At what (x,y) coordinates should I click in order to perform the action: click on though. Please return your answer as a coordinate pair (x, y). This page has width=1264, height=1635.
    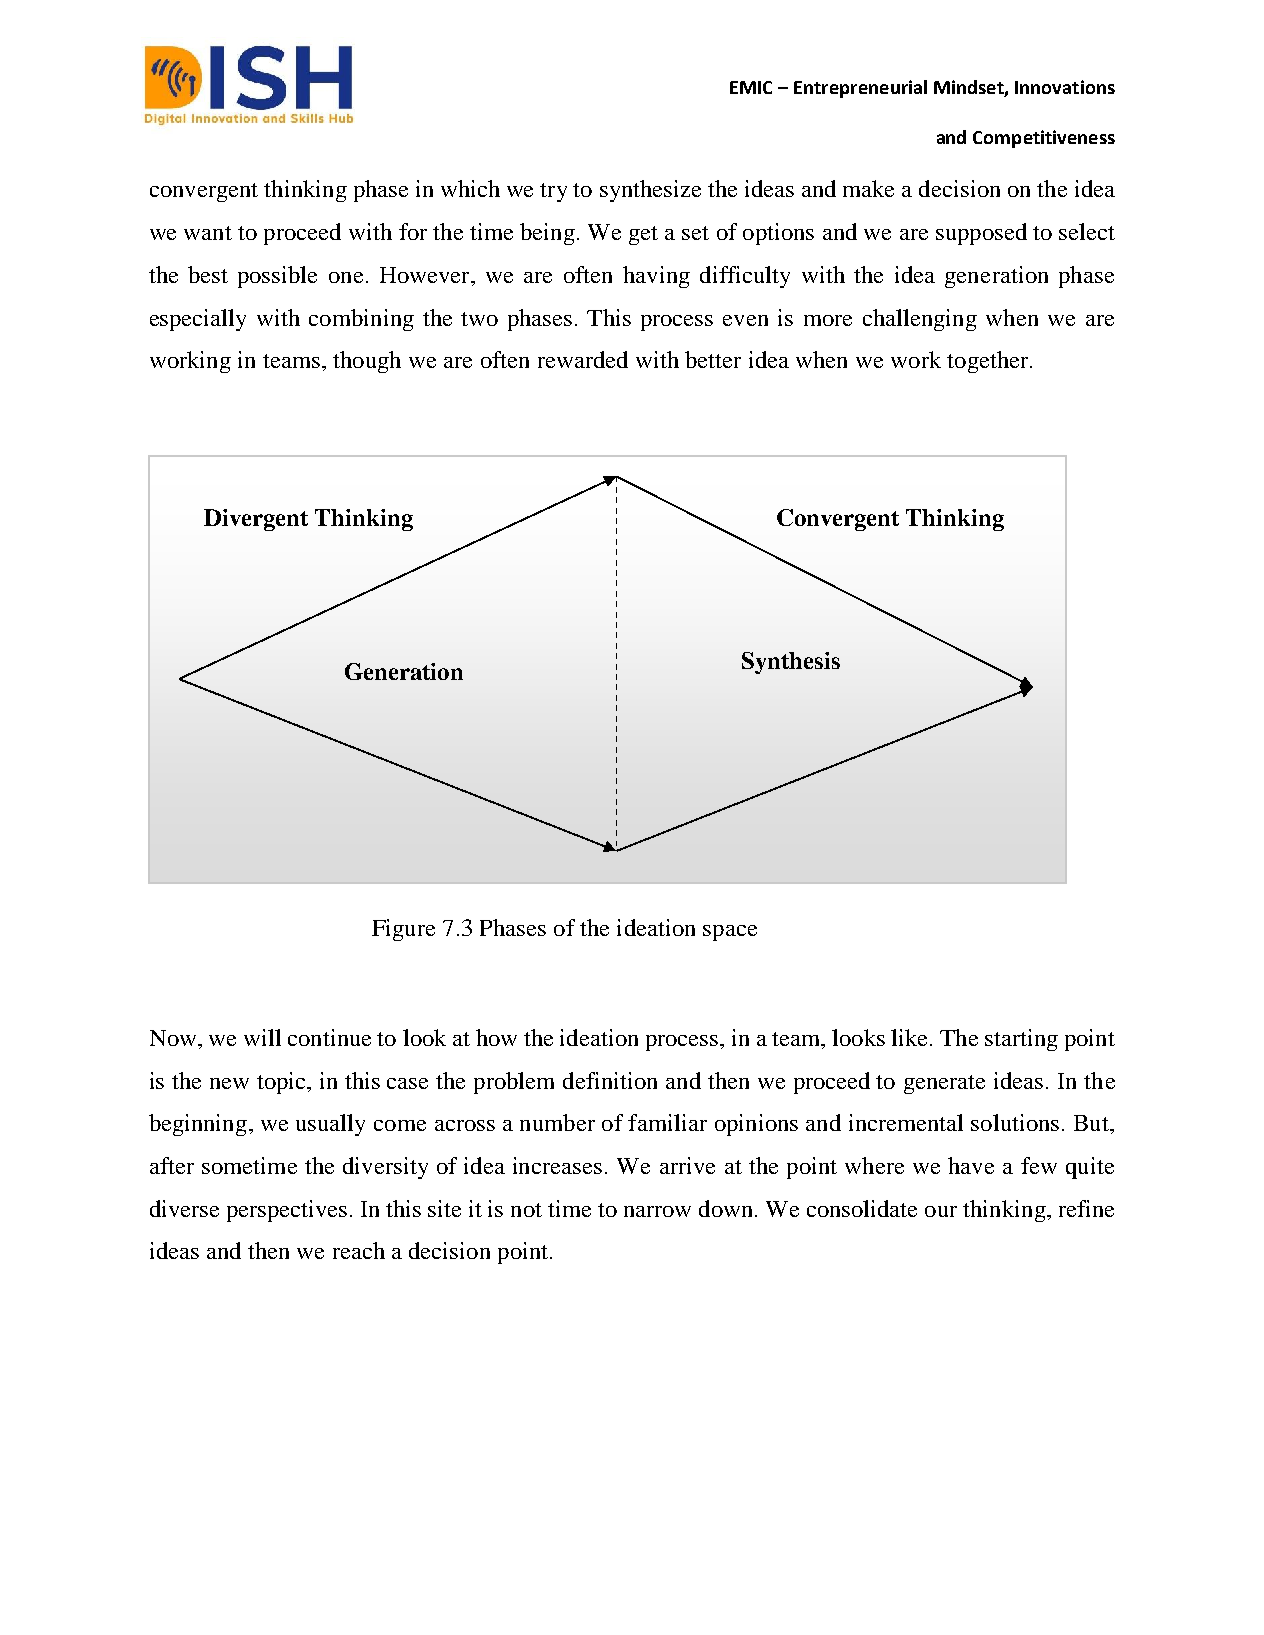
    Looking at the image, I should click on (367, 362).
